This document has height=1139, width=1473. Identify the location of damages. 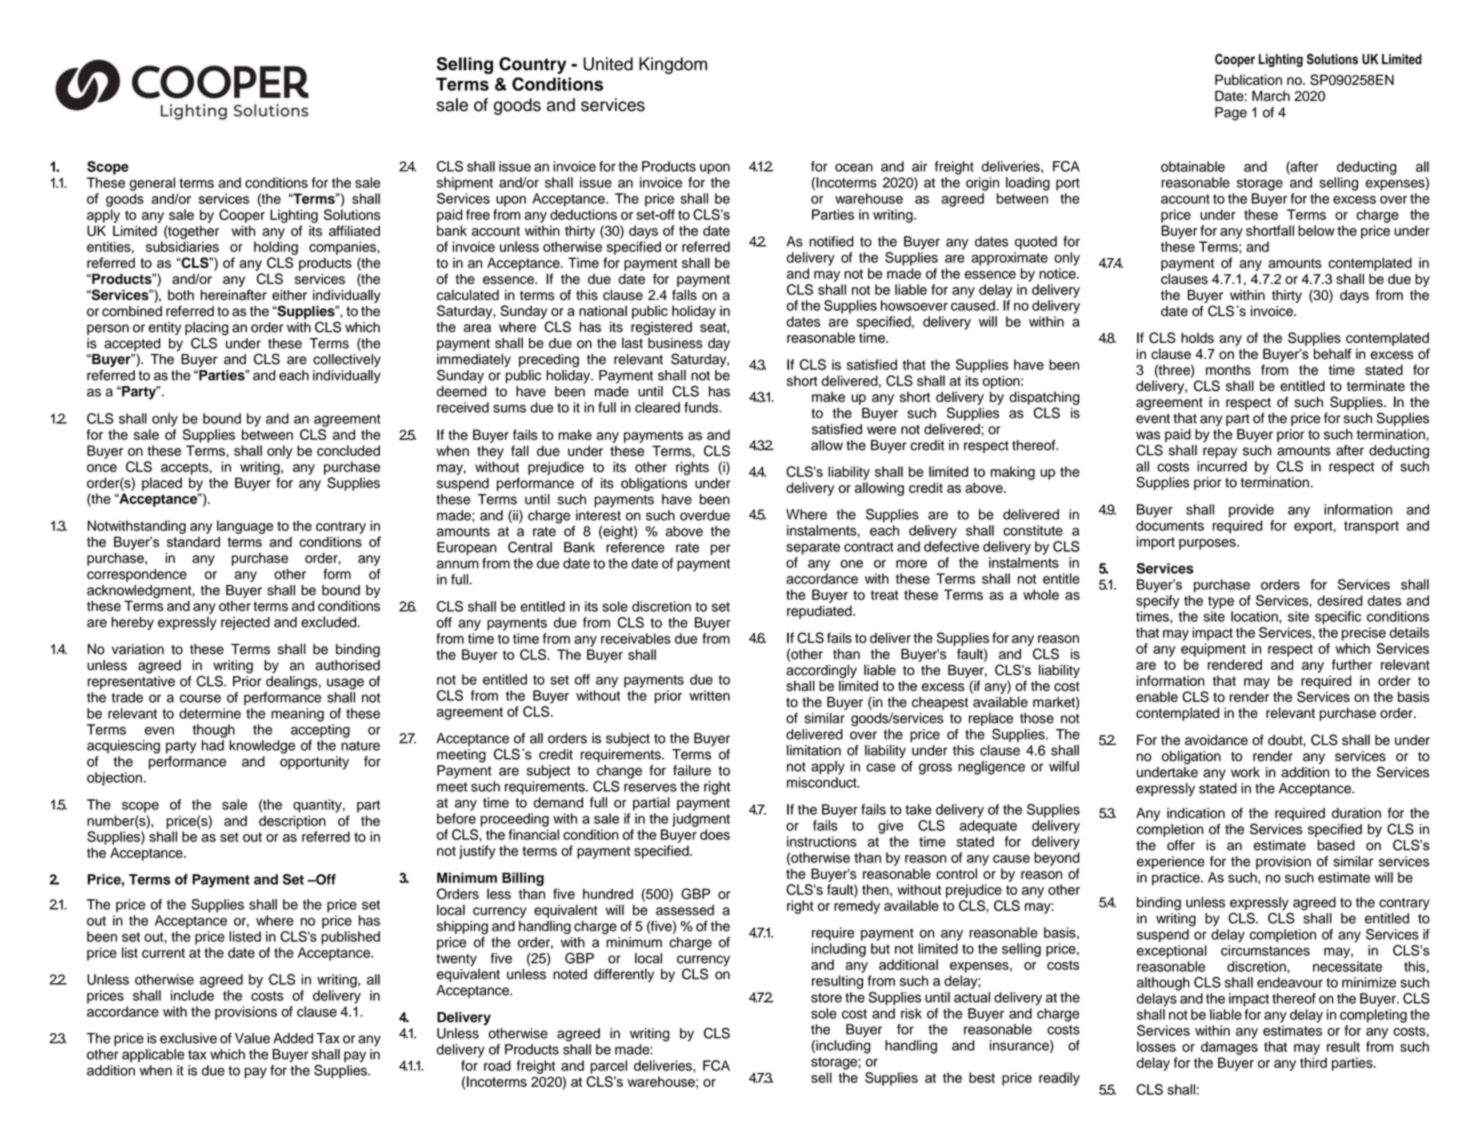
(1229, 1048).
